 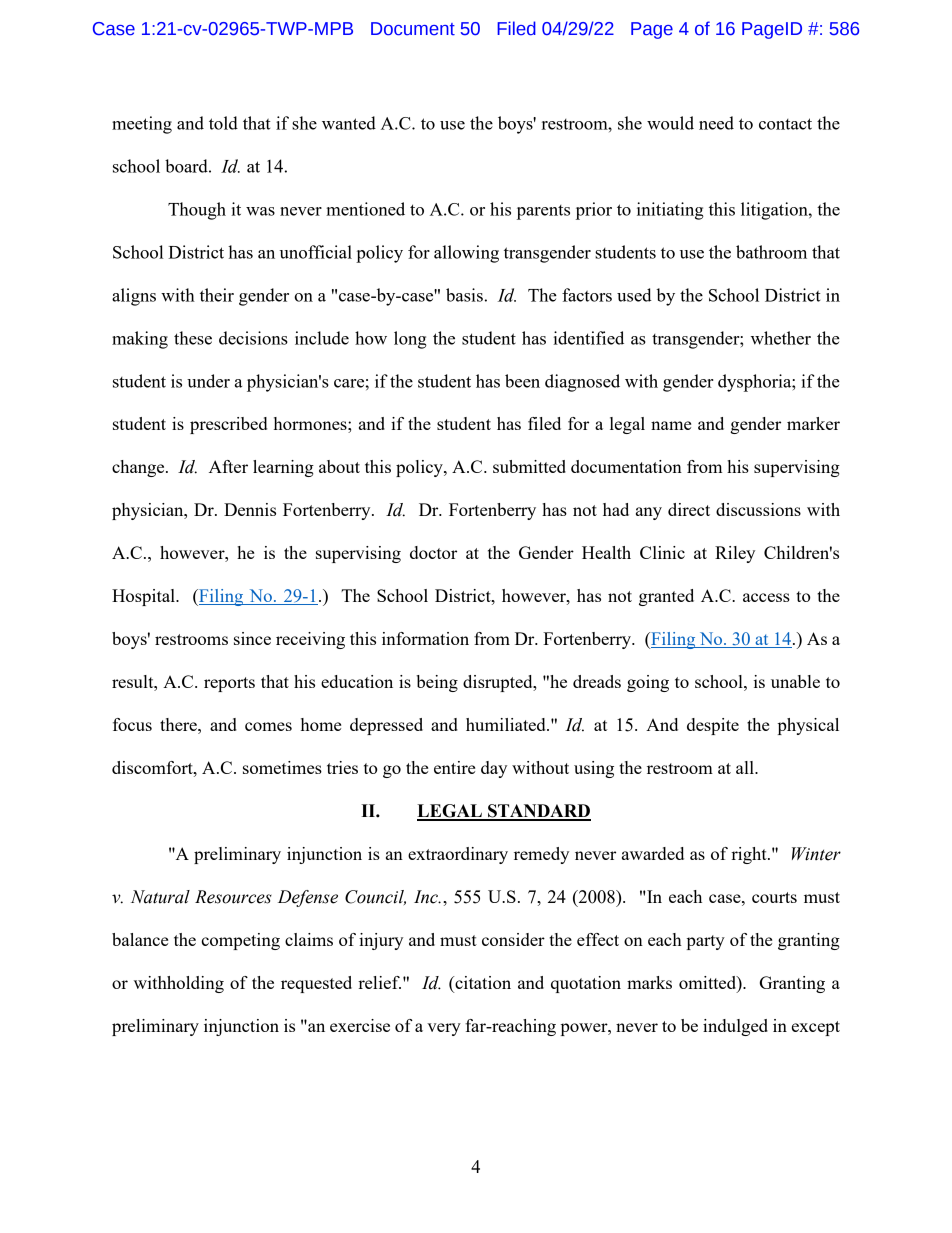 What do you see at coordinates (240, 941) in the document?
I see `competing` at bounding box center [240, 941].
